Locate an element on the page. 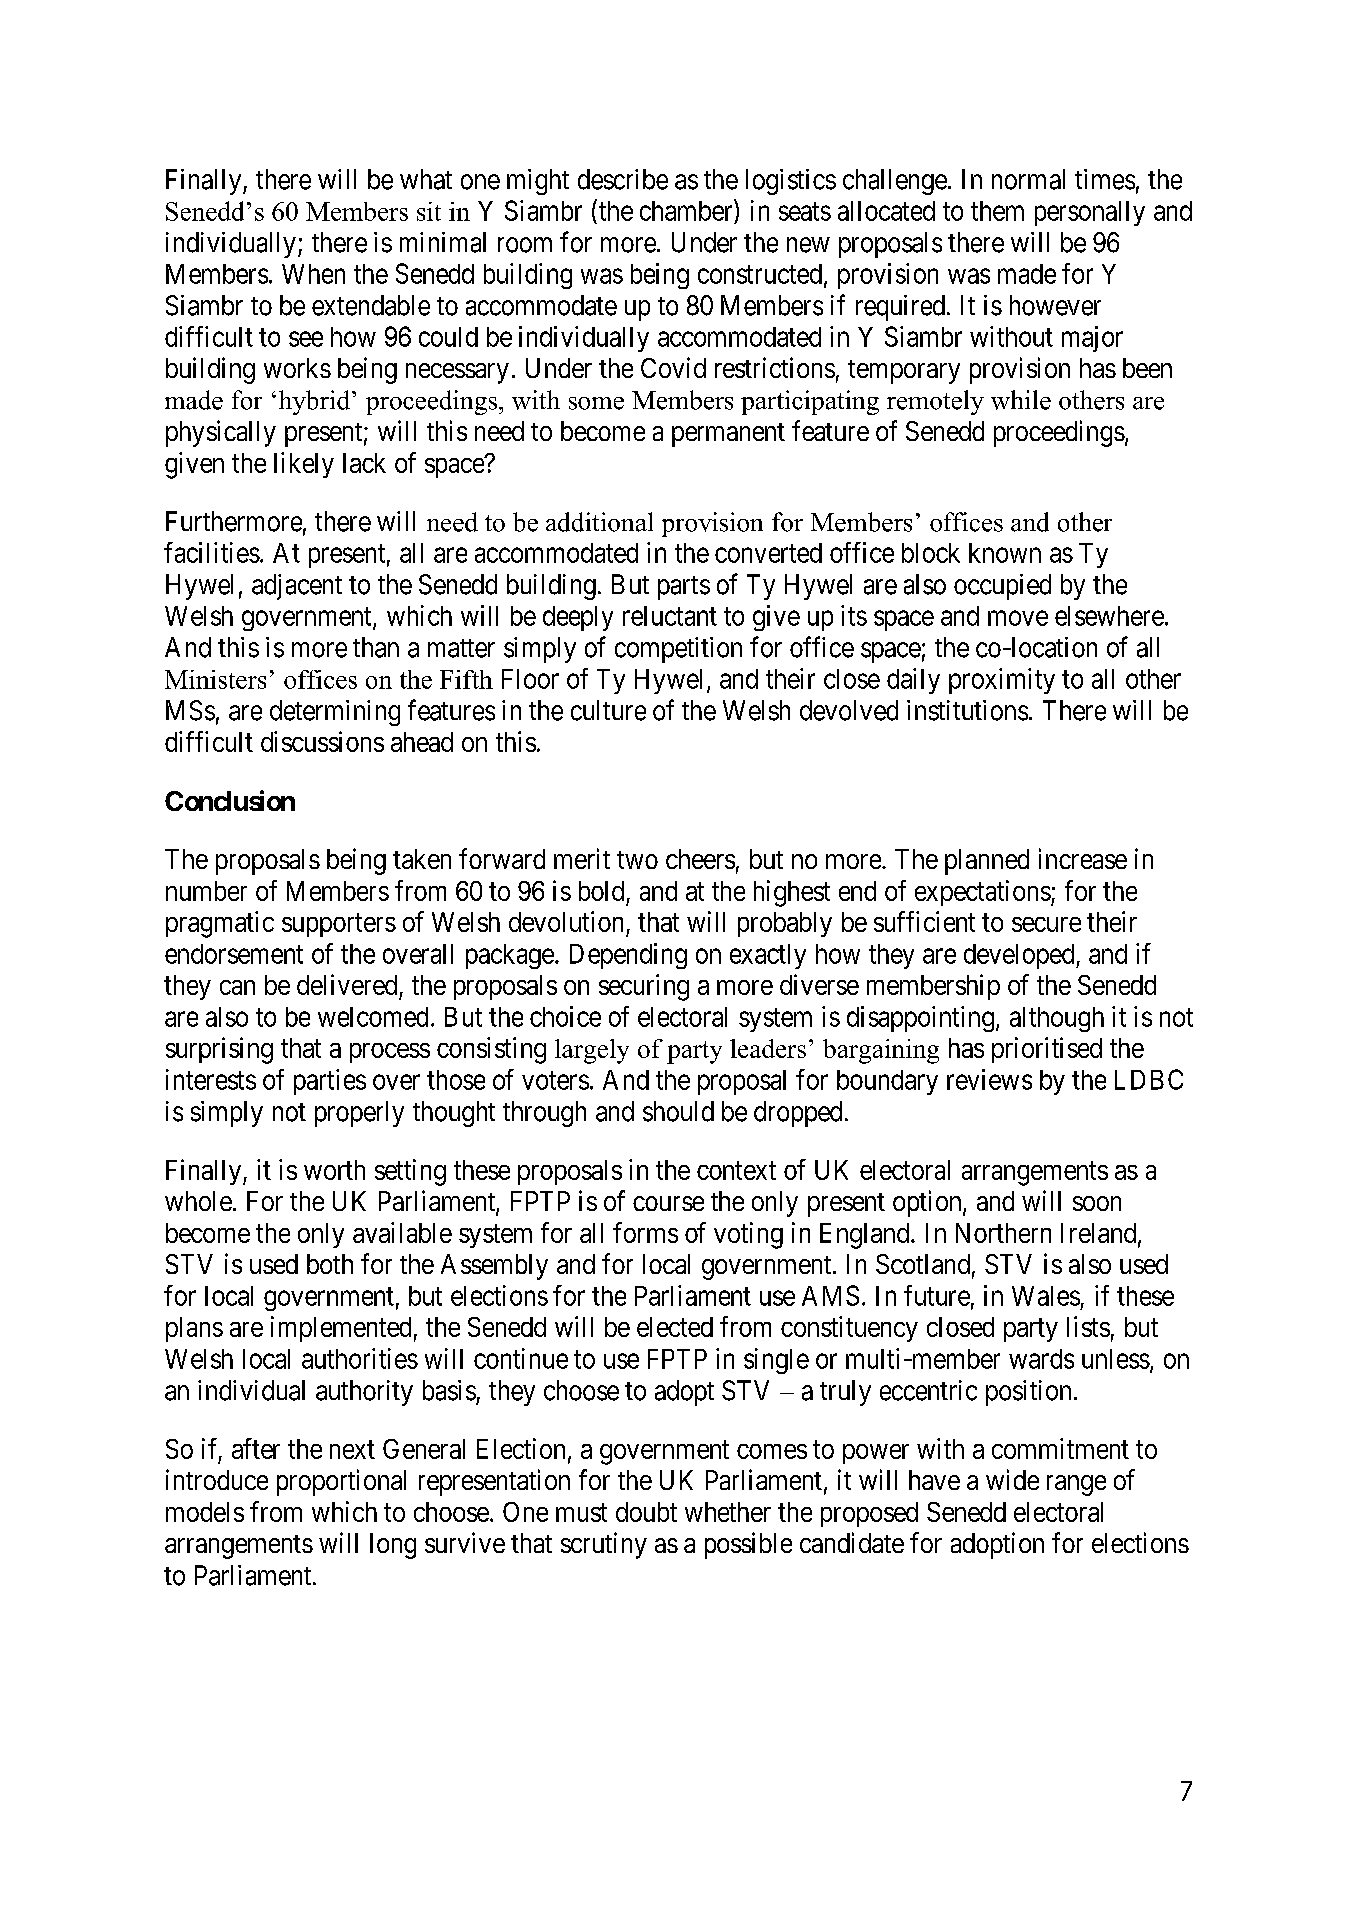  chamber is located at coordinates (687, 210).
